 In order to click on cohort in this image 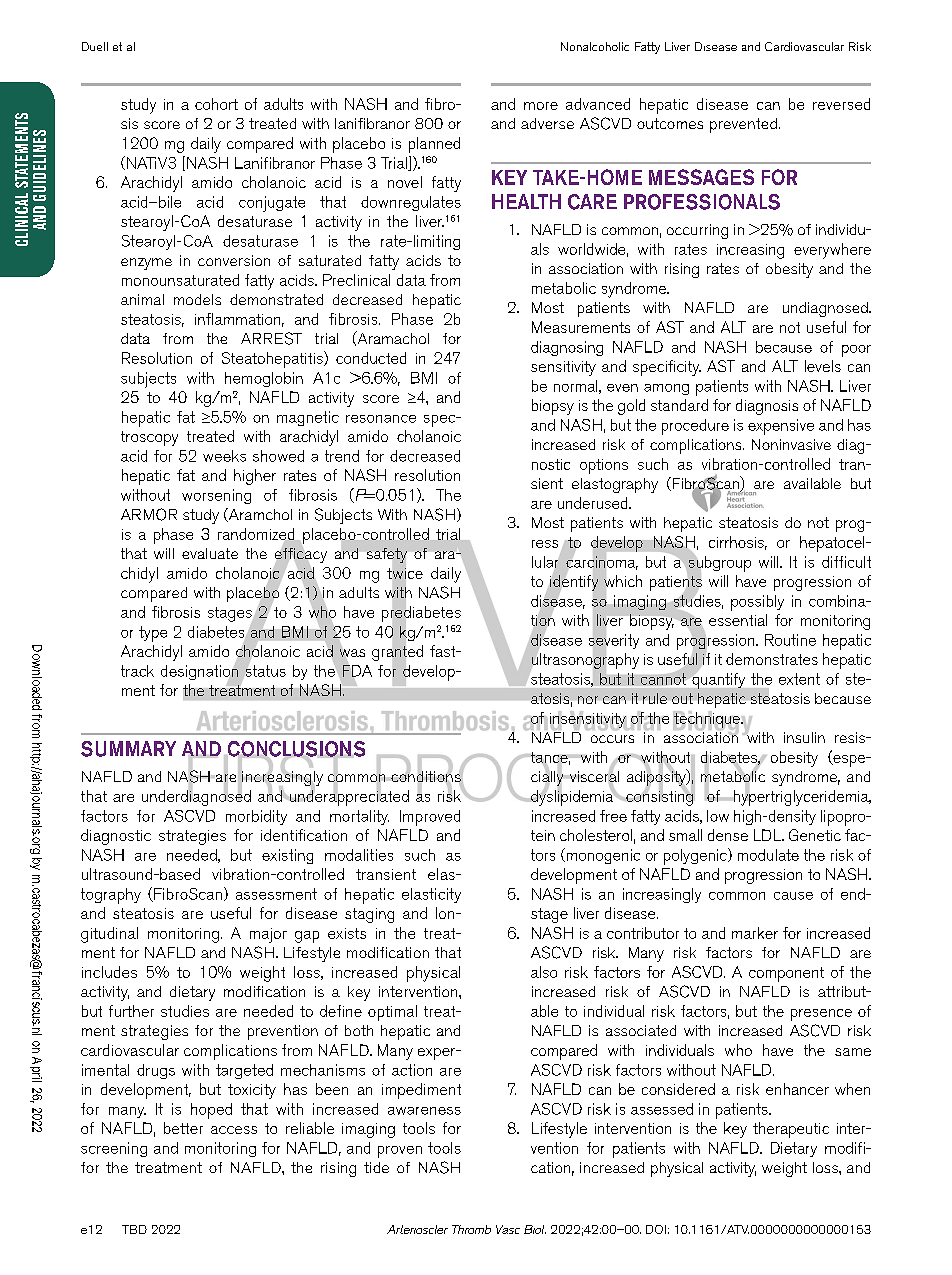, I will do `click(216, 104)`.
